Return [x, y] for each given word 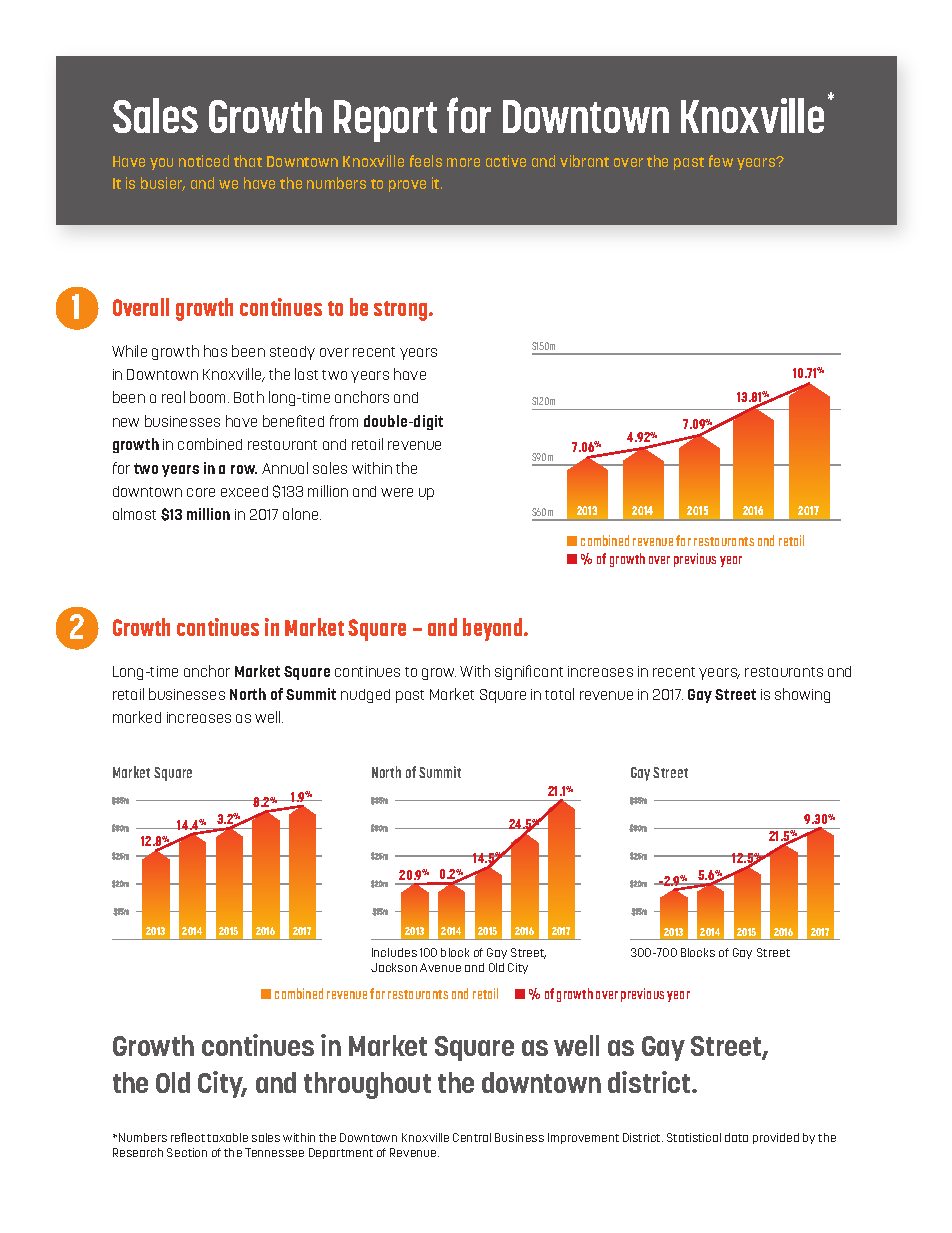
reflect [188, 1137]
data [736, 1137]
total [559, 694]
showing [802, 695]
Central [472, 1137]
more [463, 162]
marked [137, 717]
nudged [365, 696]
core [201, 492]
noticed [204, 161]
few [721, 161]
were [397, 492]
